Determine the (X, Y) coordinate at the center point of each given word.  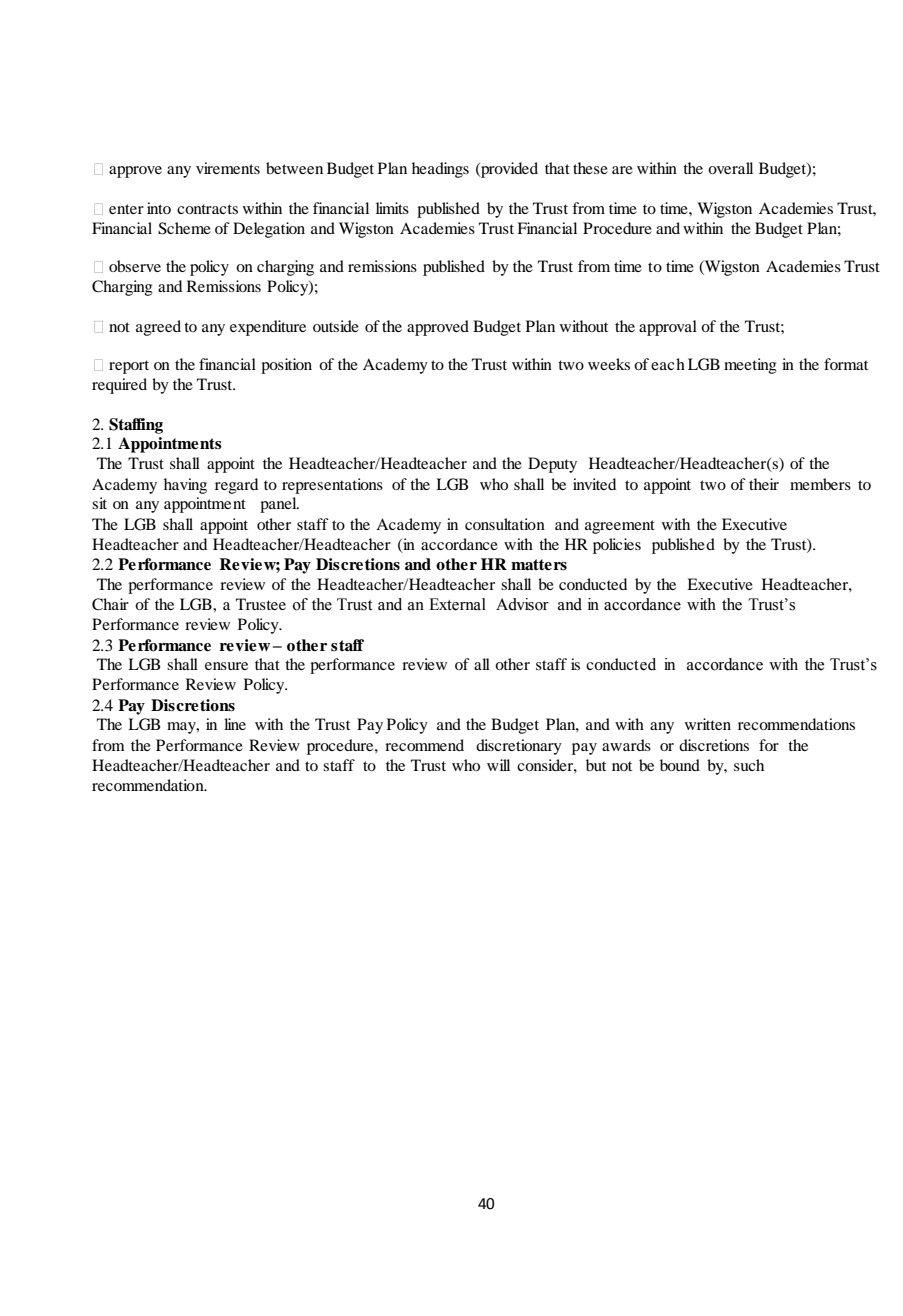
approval (668, 328)
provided (508, 170)
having (185, 486)
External (457, 604)
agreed (158, 328)
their (764, 484)
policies (617, 546)
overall (730, 168)
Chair (110, 604)
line (235, 724)
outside (336, 326)
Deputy (552, 465)
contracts (207, 209)
